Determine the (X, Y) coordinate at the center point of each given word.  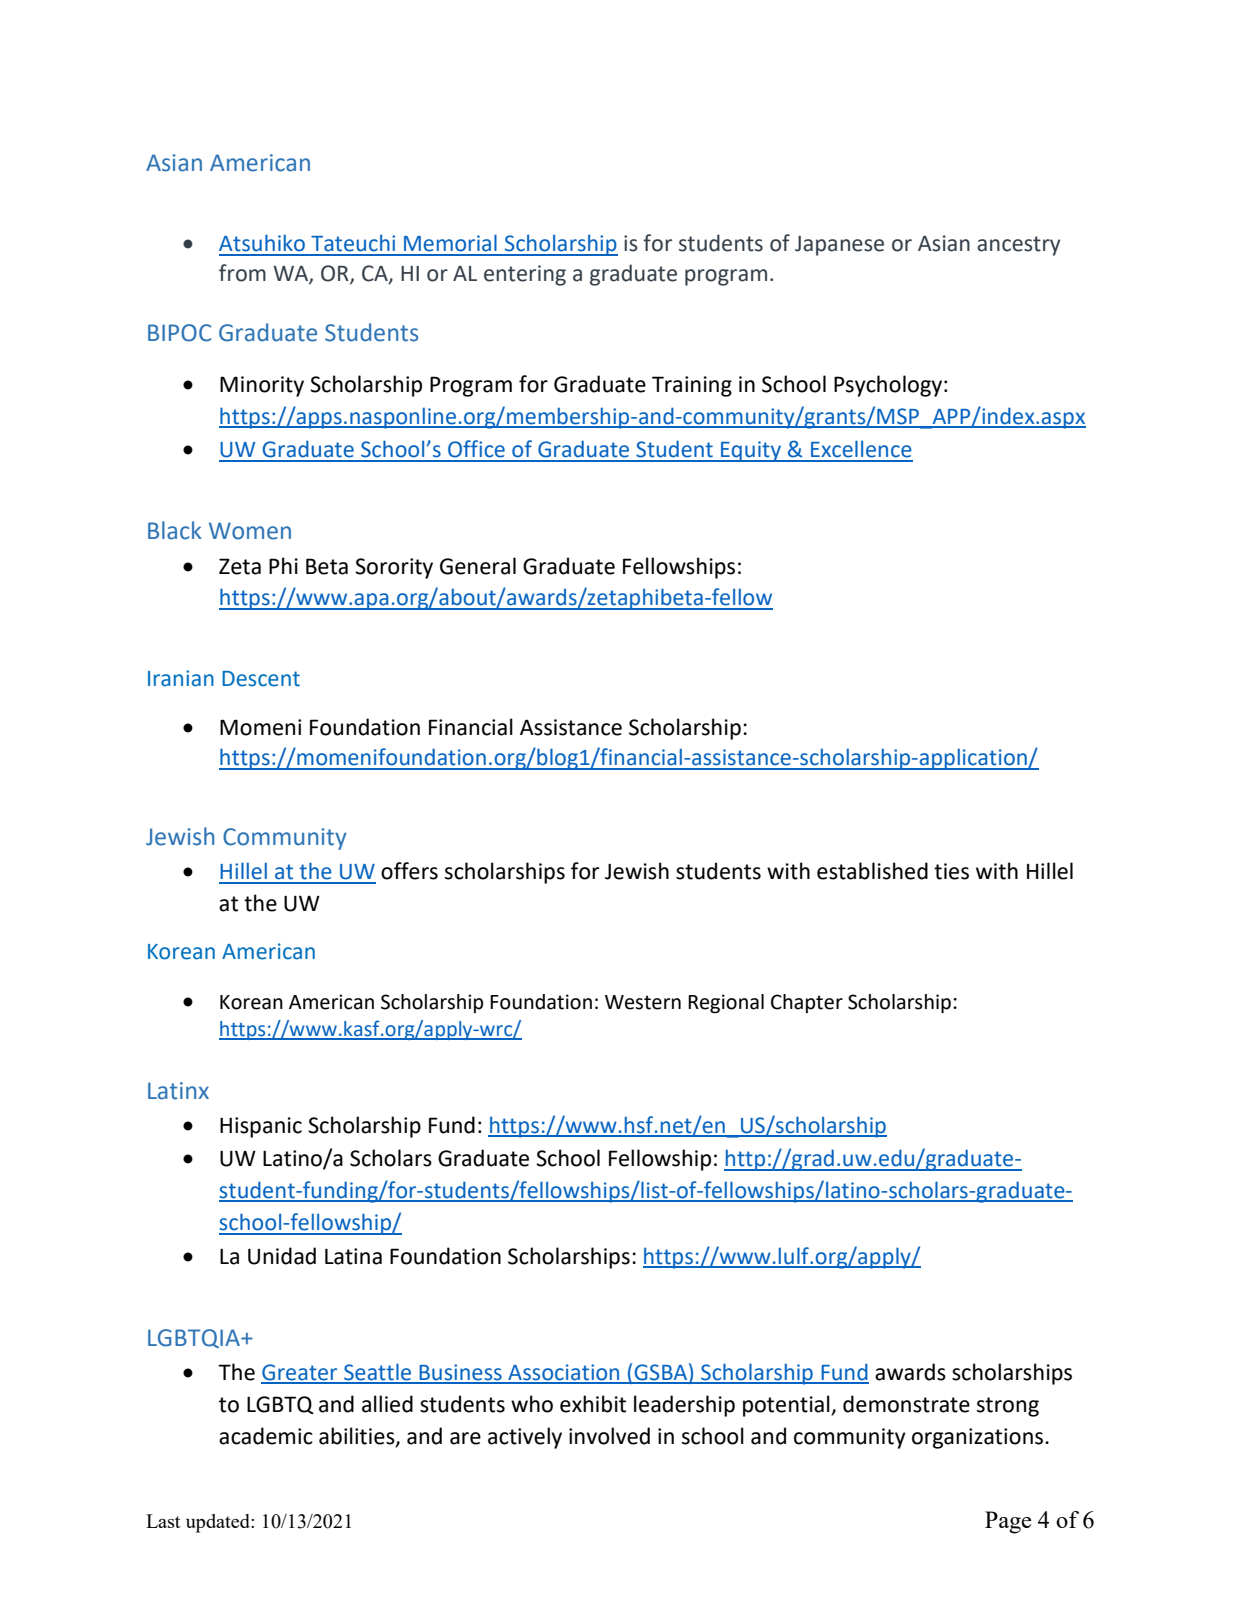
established (872, 871)
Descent (261, 679)
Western (643, 1002)
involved (609, 1436)
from (242, 273)
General (478, 566)
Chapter (807, 1003)
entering (525, 275)
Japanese (839, 246)
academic (266, 1436)
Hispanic (261, 1127)
